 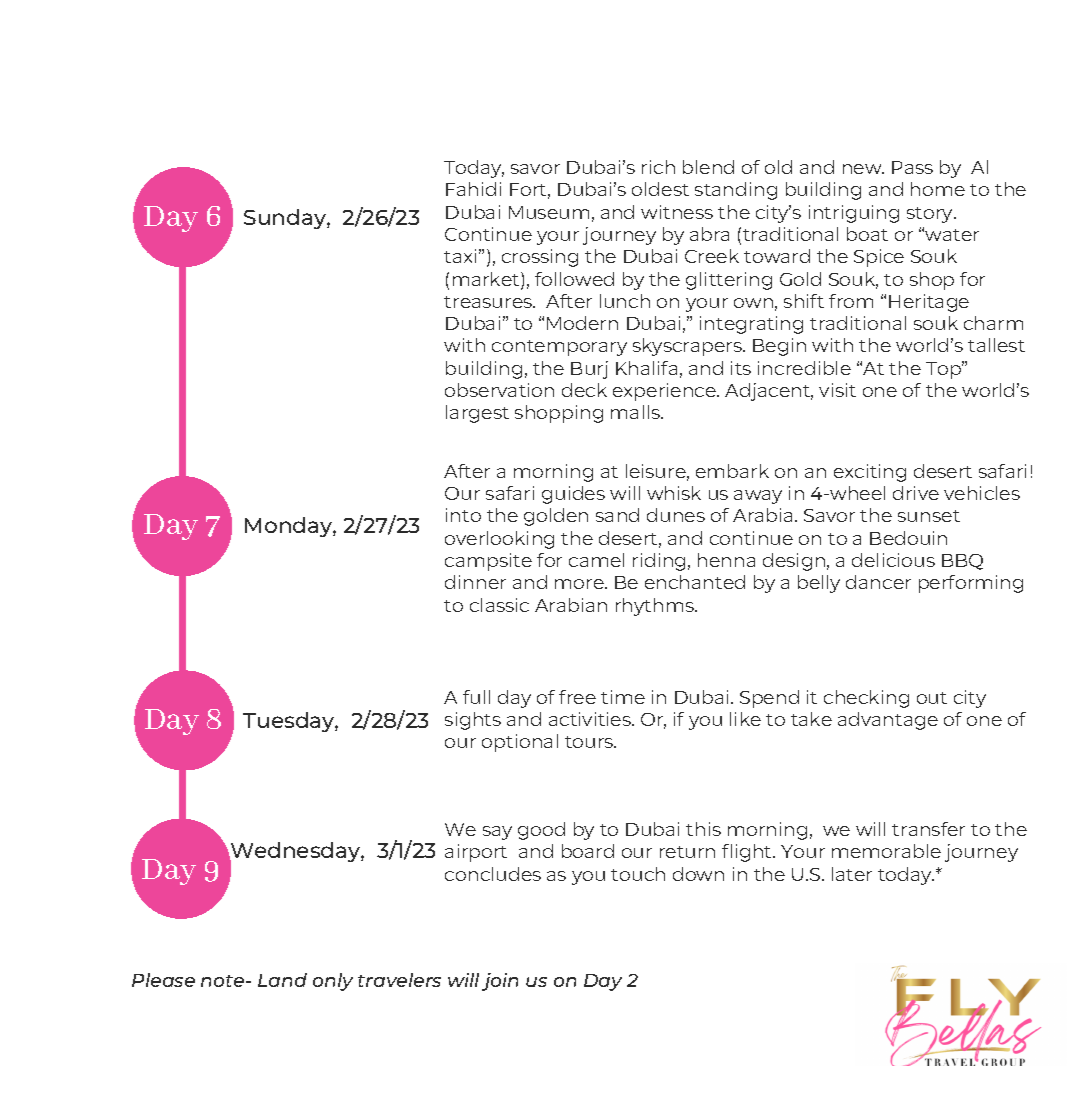 What do you see at coordinates (938, 189) in the document?
I see `home` at bounding box center [938, 189].
